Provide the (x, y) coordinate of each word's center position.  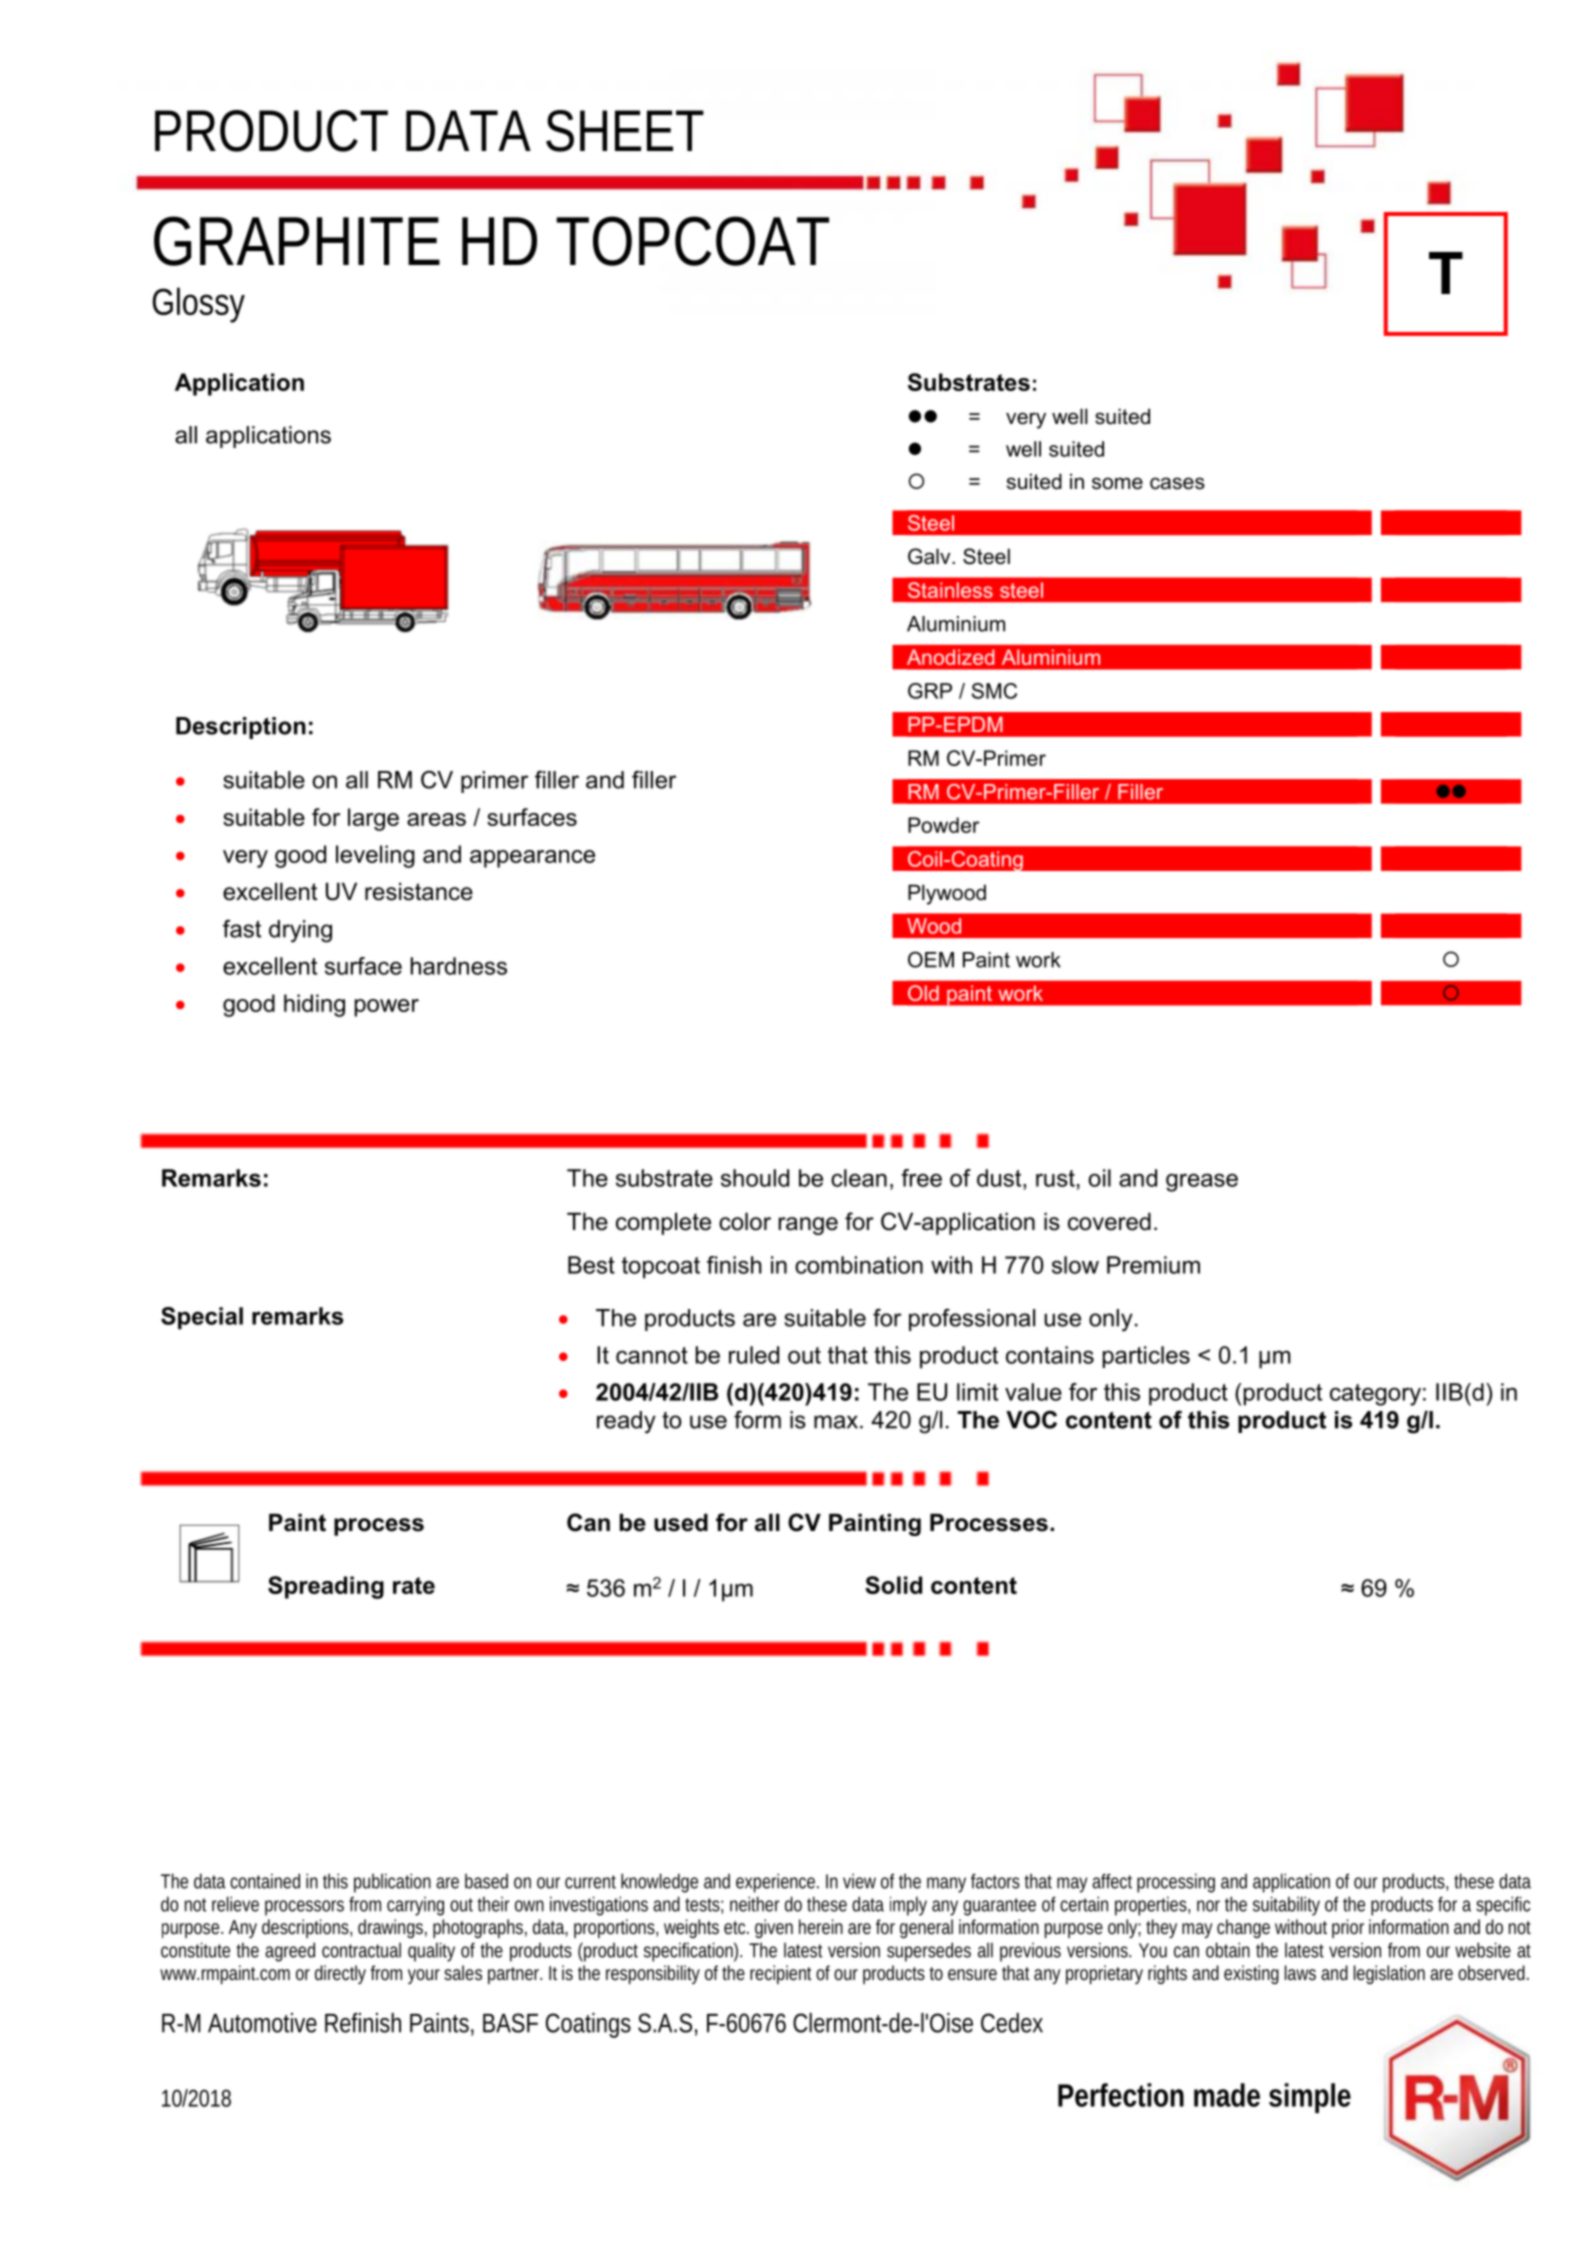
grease (1202, 1182)
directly (343, 1974)
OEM (931, 959)
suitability (1286, 1906)
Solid (893, 1585)
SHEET (625, 131)
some (1117, 483)
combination (859, 1265)
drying (300, 931)
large (373, 819)
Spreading (326, 1587)
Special (202, 1318)
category (1375, 1395)
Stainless (950, 590)
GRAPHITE (297, 241)
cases (1177, 483)
